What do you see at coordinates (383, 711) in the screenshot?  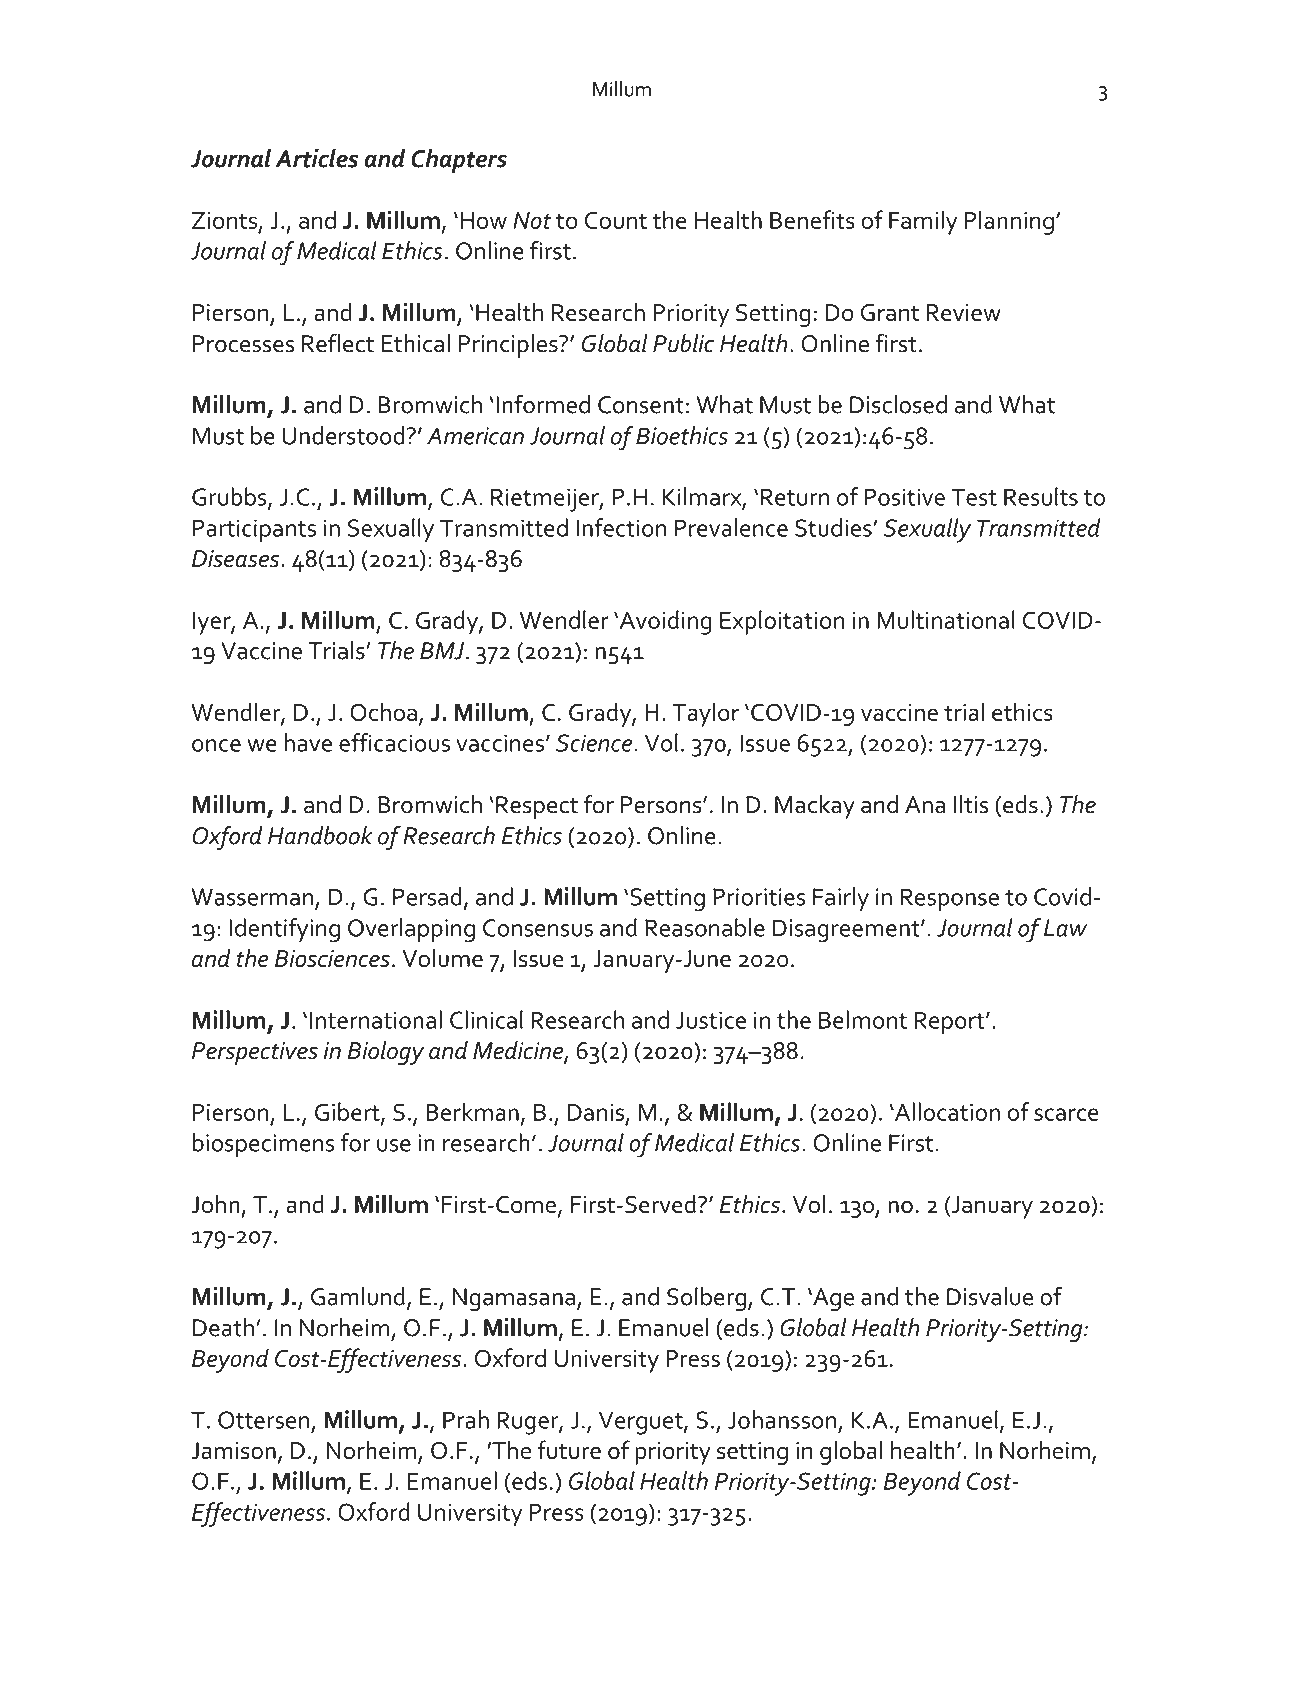 I see `Ochoa` at bounding box center [383, 711].
